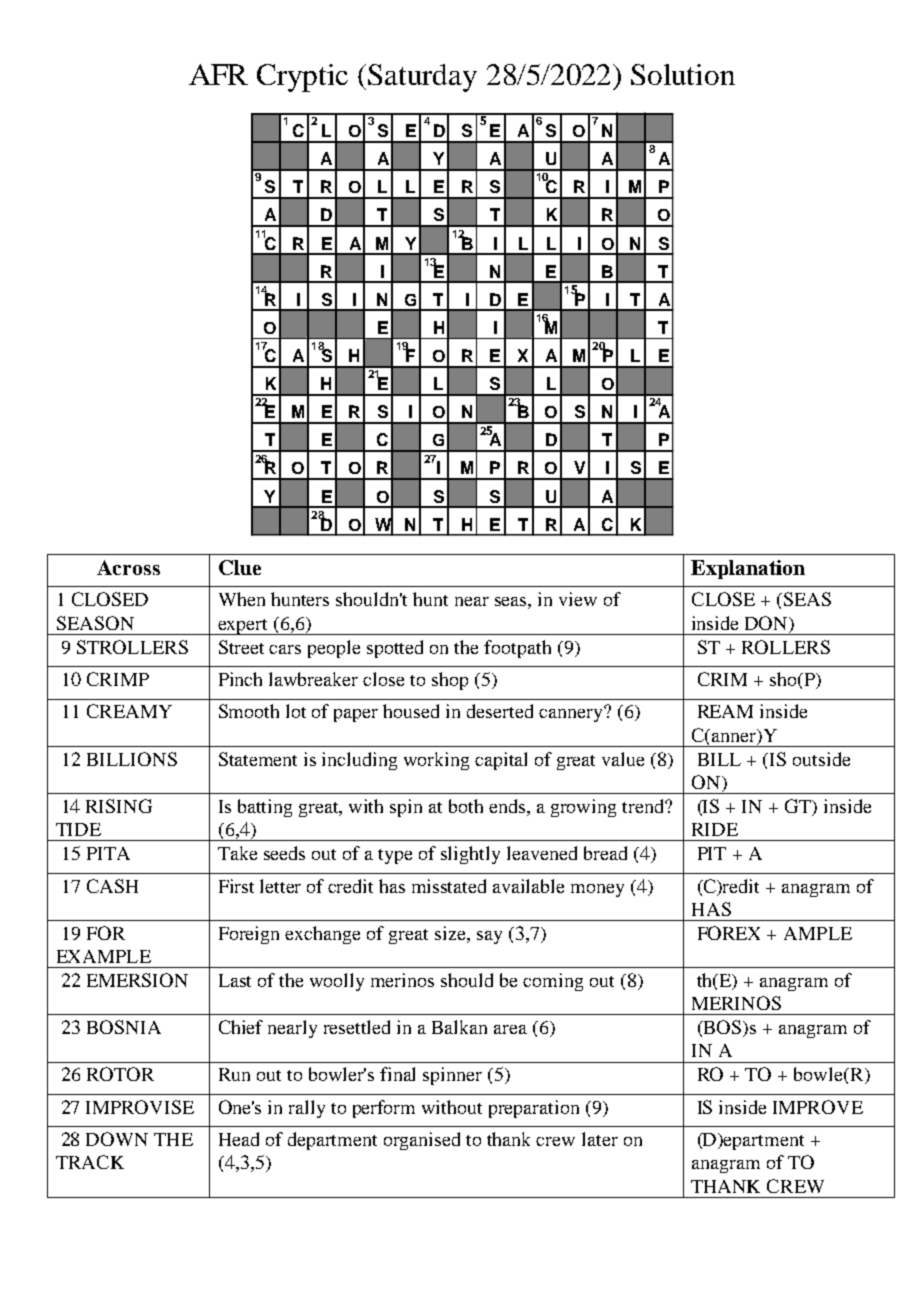 Image resolution: width=924 pixels, height=1308 pixels. Describe the element at coordinates (218, 74) in the screenshot. I see `AFR` at that location.
